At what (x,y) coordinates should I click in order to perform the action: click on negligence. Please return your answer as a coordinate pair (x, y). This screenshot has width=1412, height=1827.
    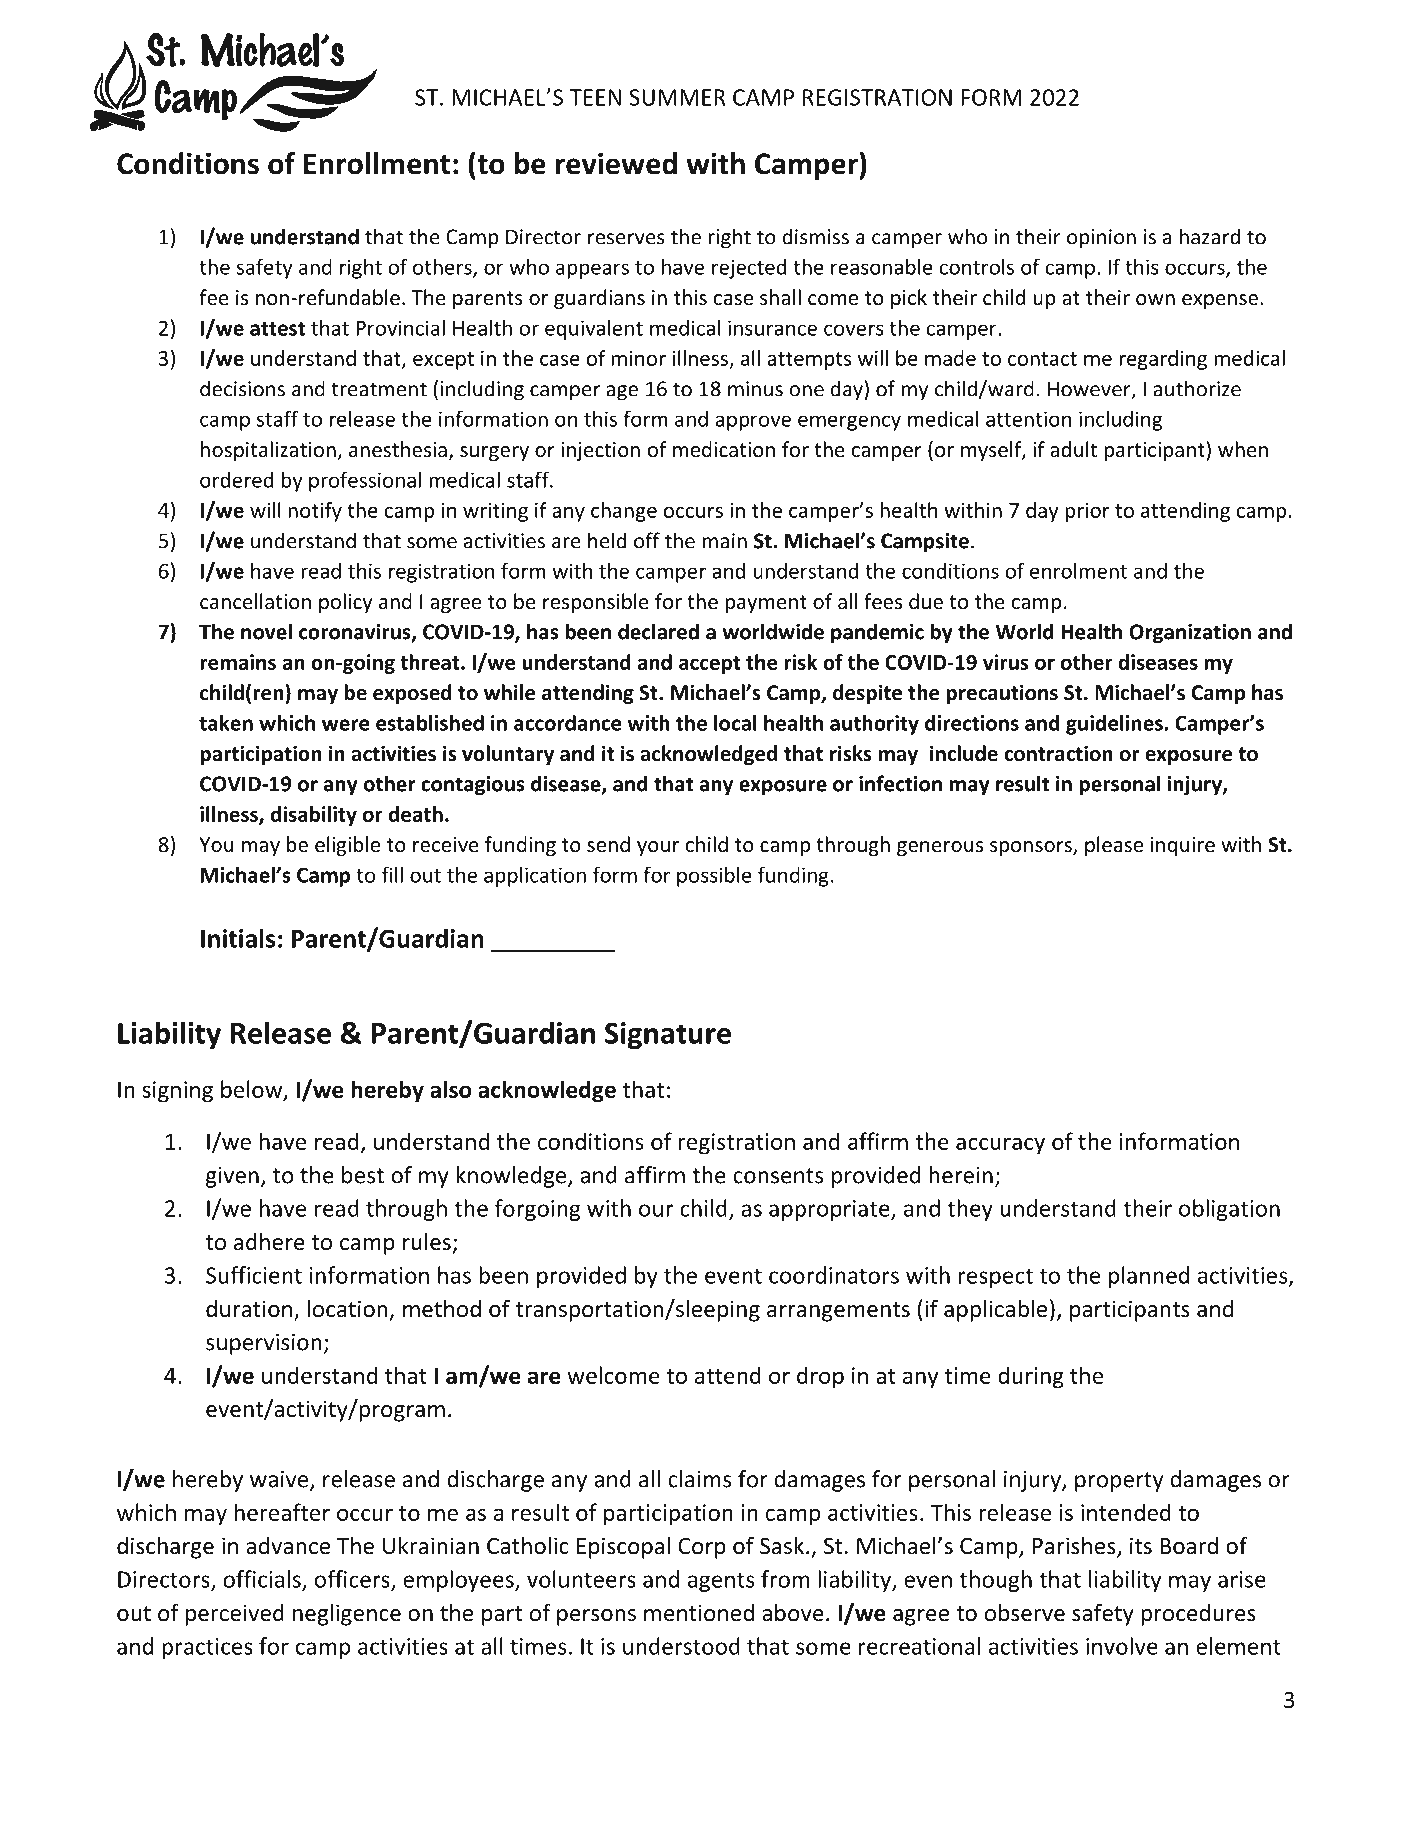
    Looking at the image, I should click on (347, 1615).
